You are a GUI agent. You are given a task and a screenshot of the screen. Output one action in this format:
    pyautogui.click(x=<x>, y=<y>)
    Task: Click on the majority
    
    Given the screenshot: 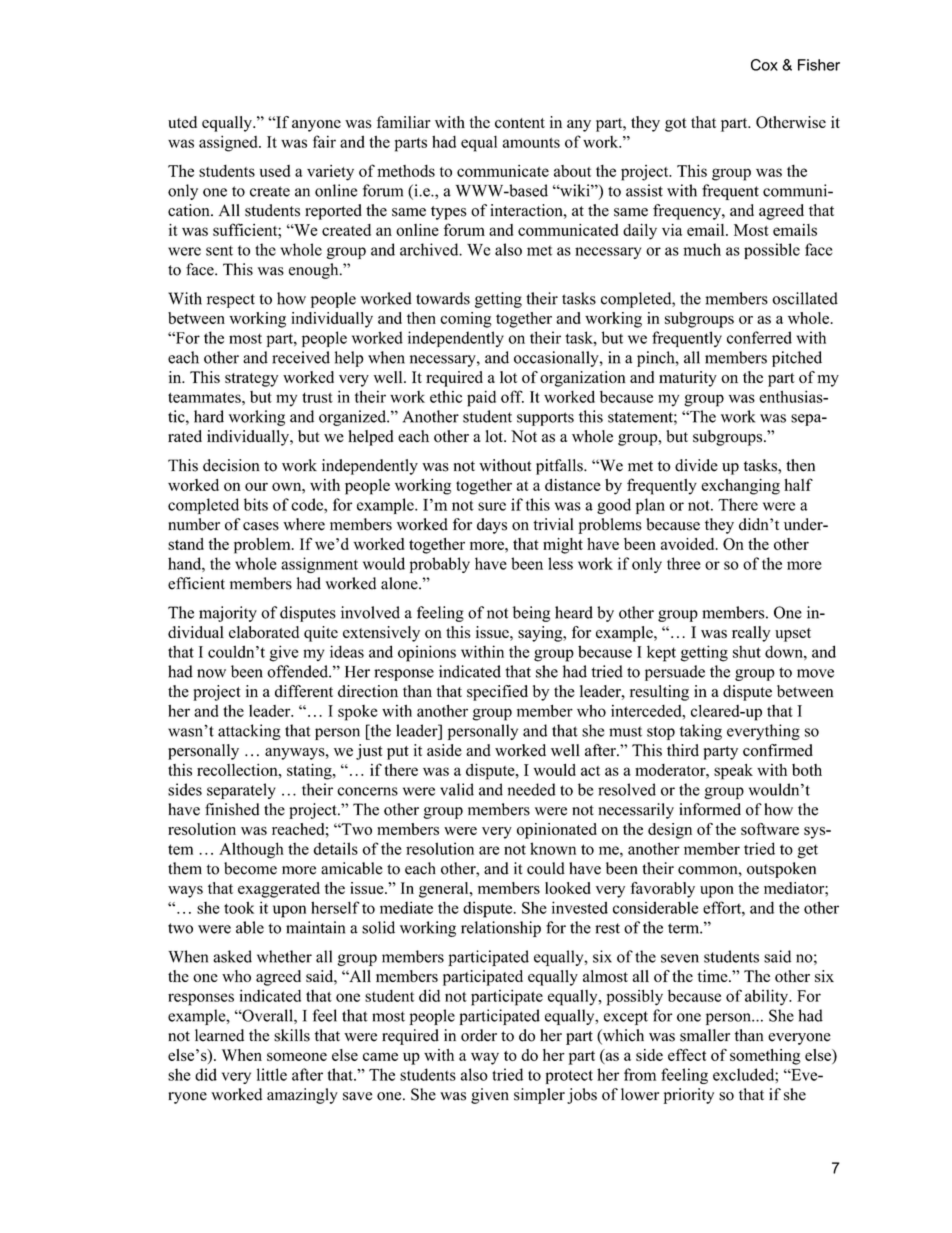 What is the action you would take?
    pyautogui.click(x=228, y=614)
